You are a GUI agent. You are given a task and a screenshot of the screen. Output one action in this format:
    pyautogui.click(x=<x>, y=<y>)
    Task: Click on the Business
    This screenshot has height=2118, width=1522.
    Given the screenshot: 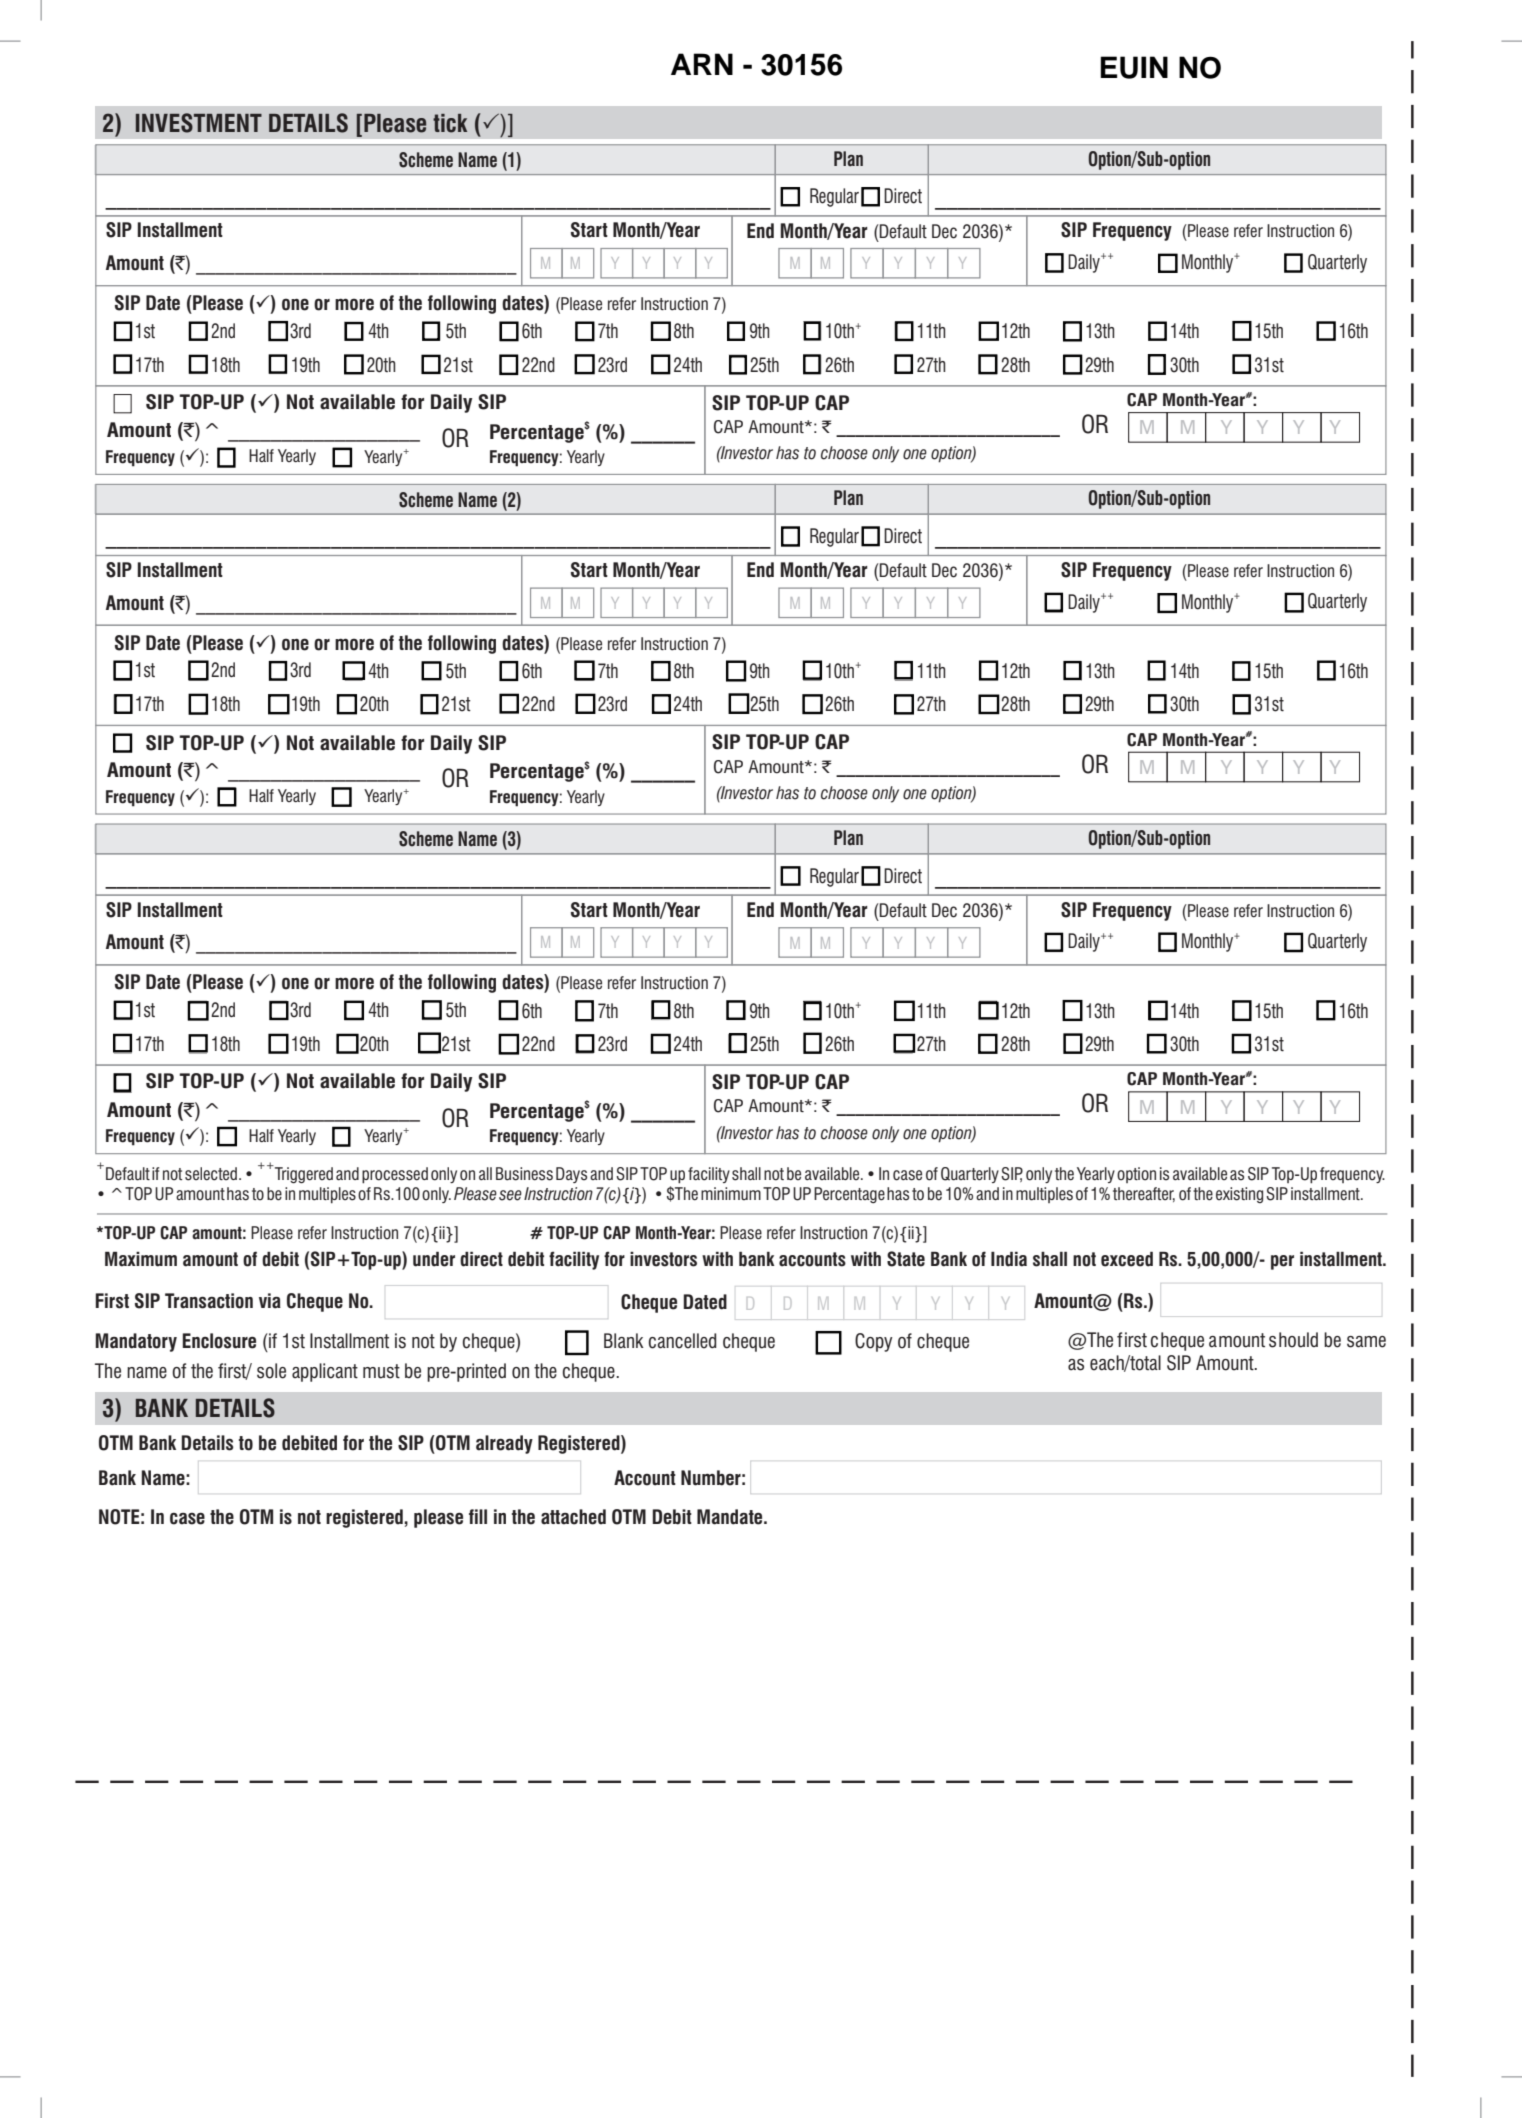 What is the action you would take?
    pyautogui.click(x=524, y=1174)
